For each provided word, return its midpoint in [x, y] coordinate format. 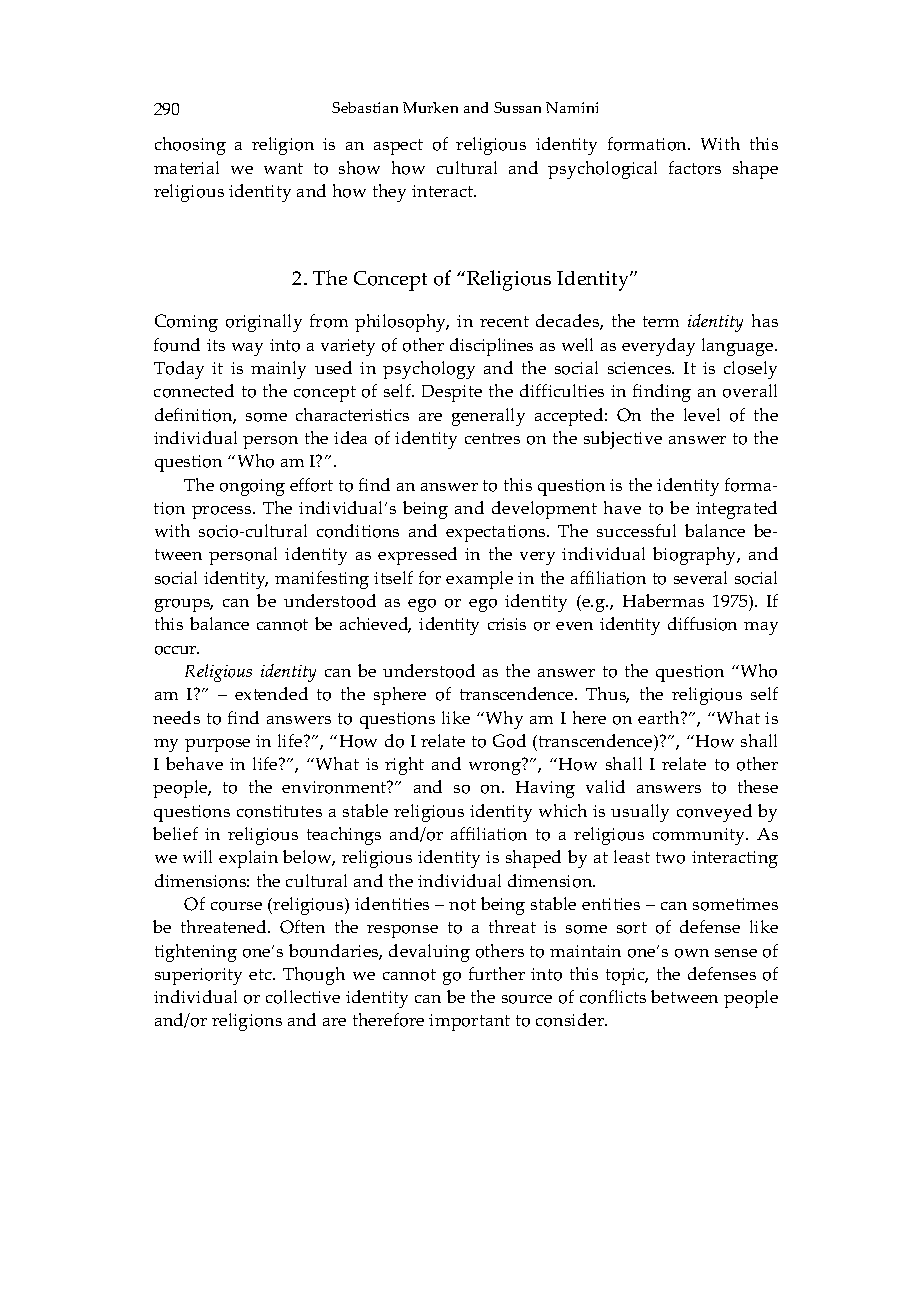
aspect [398, 147]
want [283, 168]
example [479, 580]
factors [695, 168]
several [700, 577]
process [223, 512]
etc [261, 974]
